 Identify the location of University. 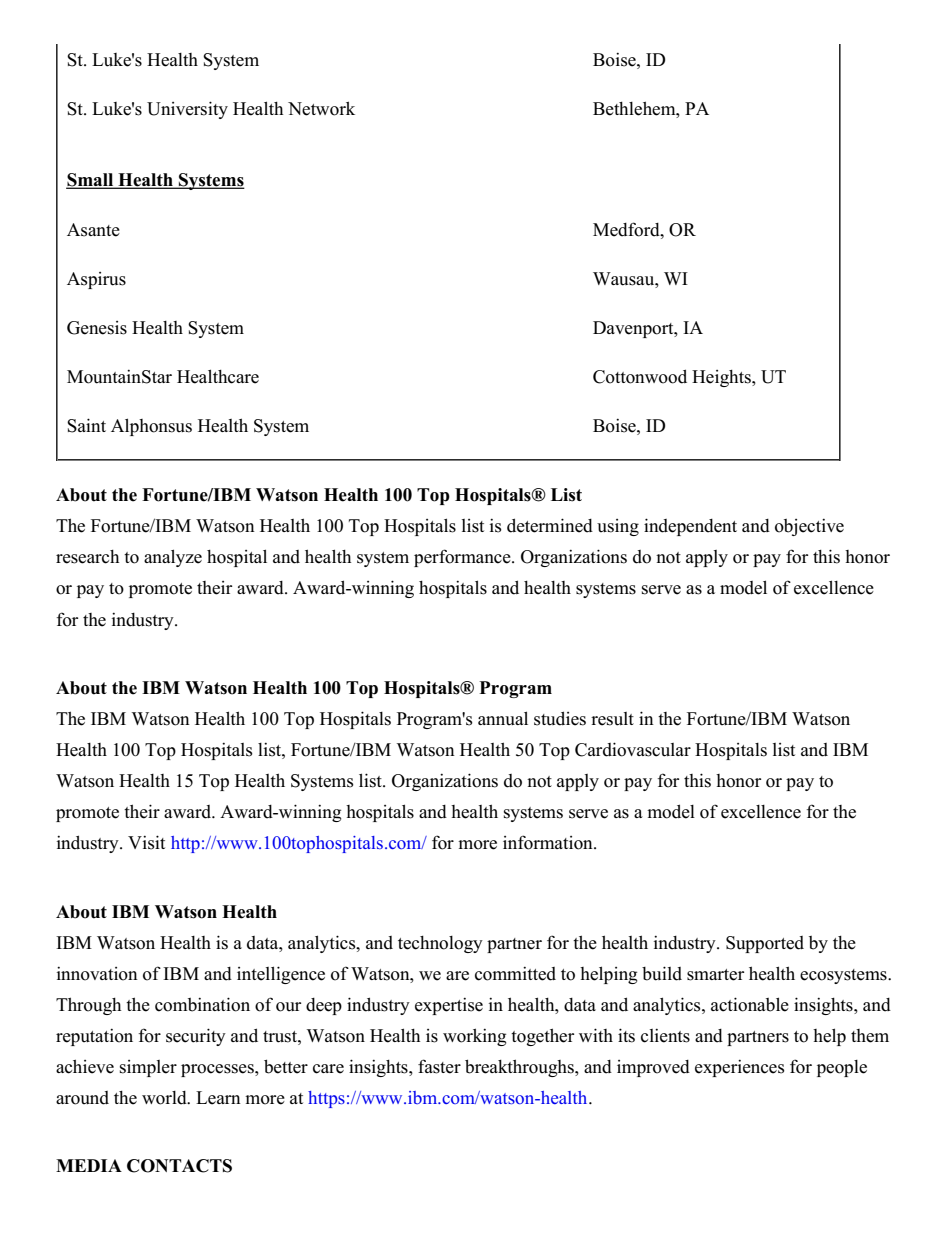
(187, 110).
